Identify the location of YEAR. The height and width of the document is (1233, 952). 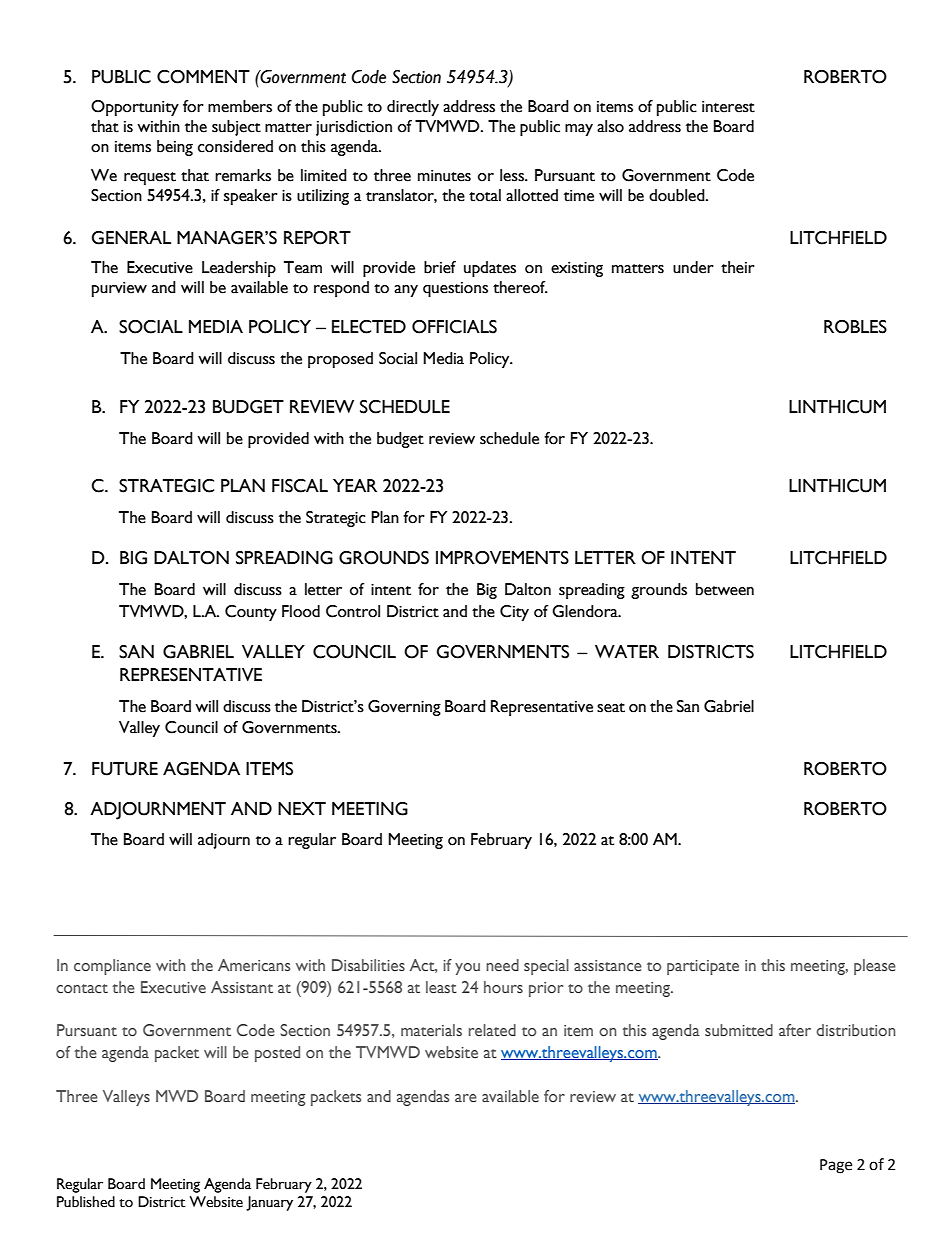
(355, 485).
